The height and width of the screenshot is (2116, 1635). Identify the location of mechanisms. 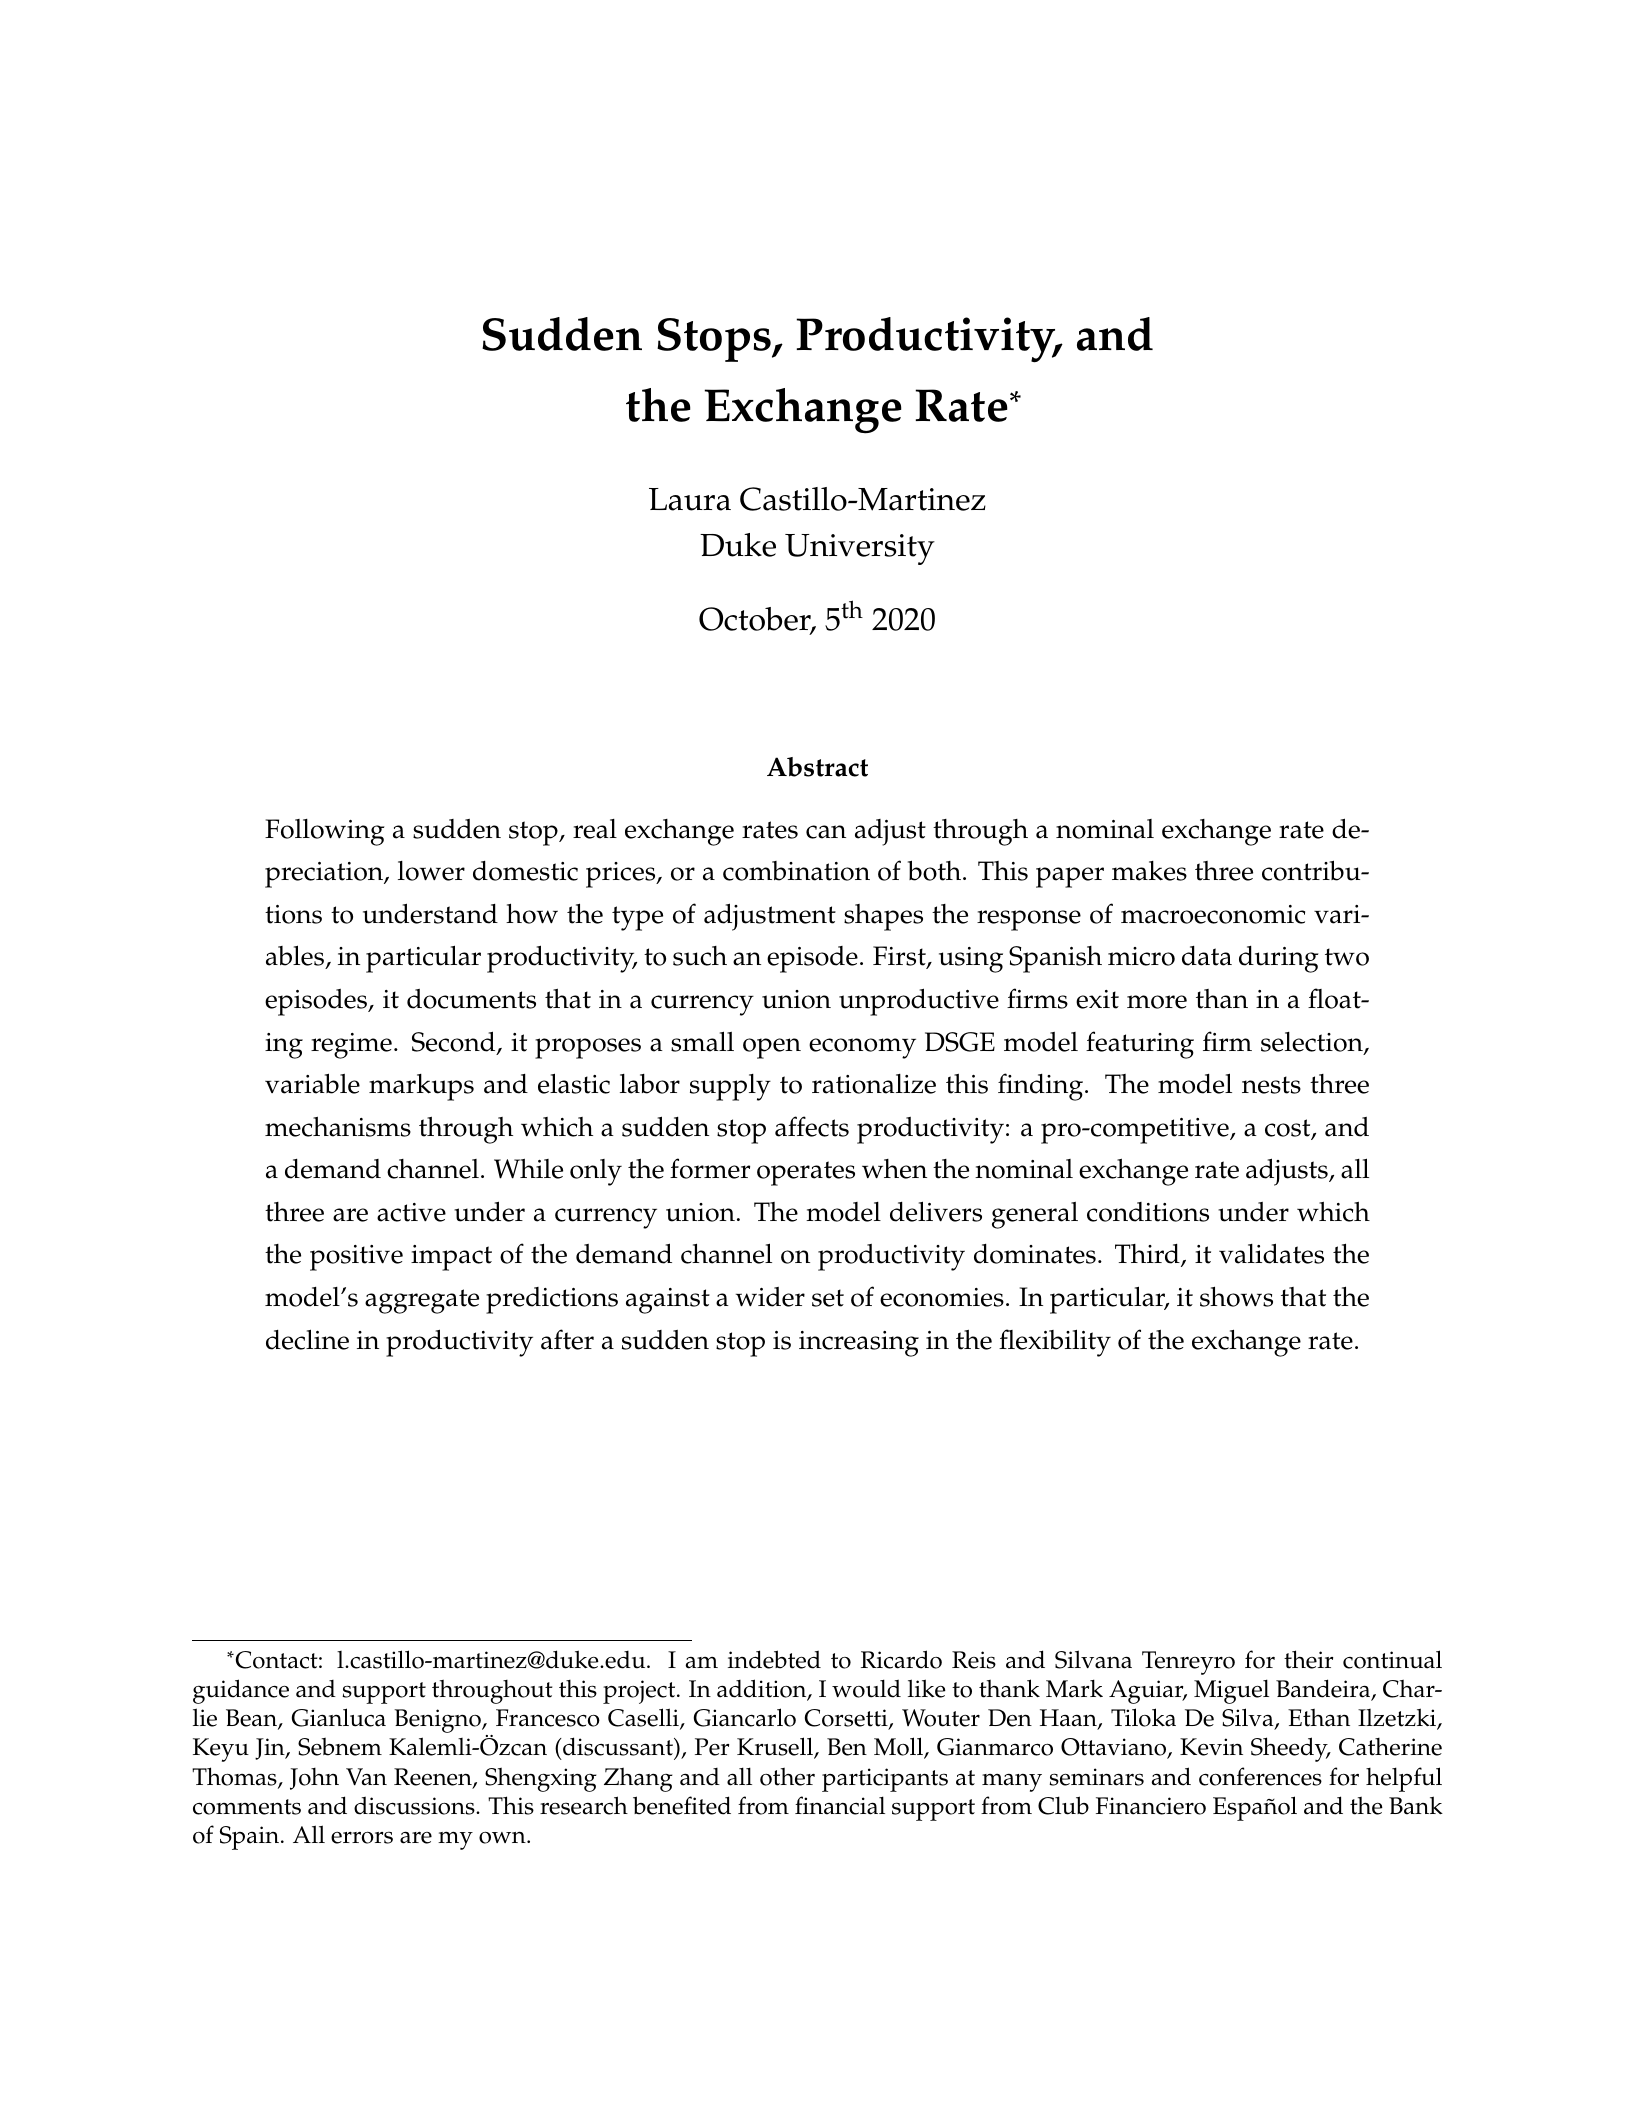
(338, 1127).
